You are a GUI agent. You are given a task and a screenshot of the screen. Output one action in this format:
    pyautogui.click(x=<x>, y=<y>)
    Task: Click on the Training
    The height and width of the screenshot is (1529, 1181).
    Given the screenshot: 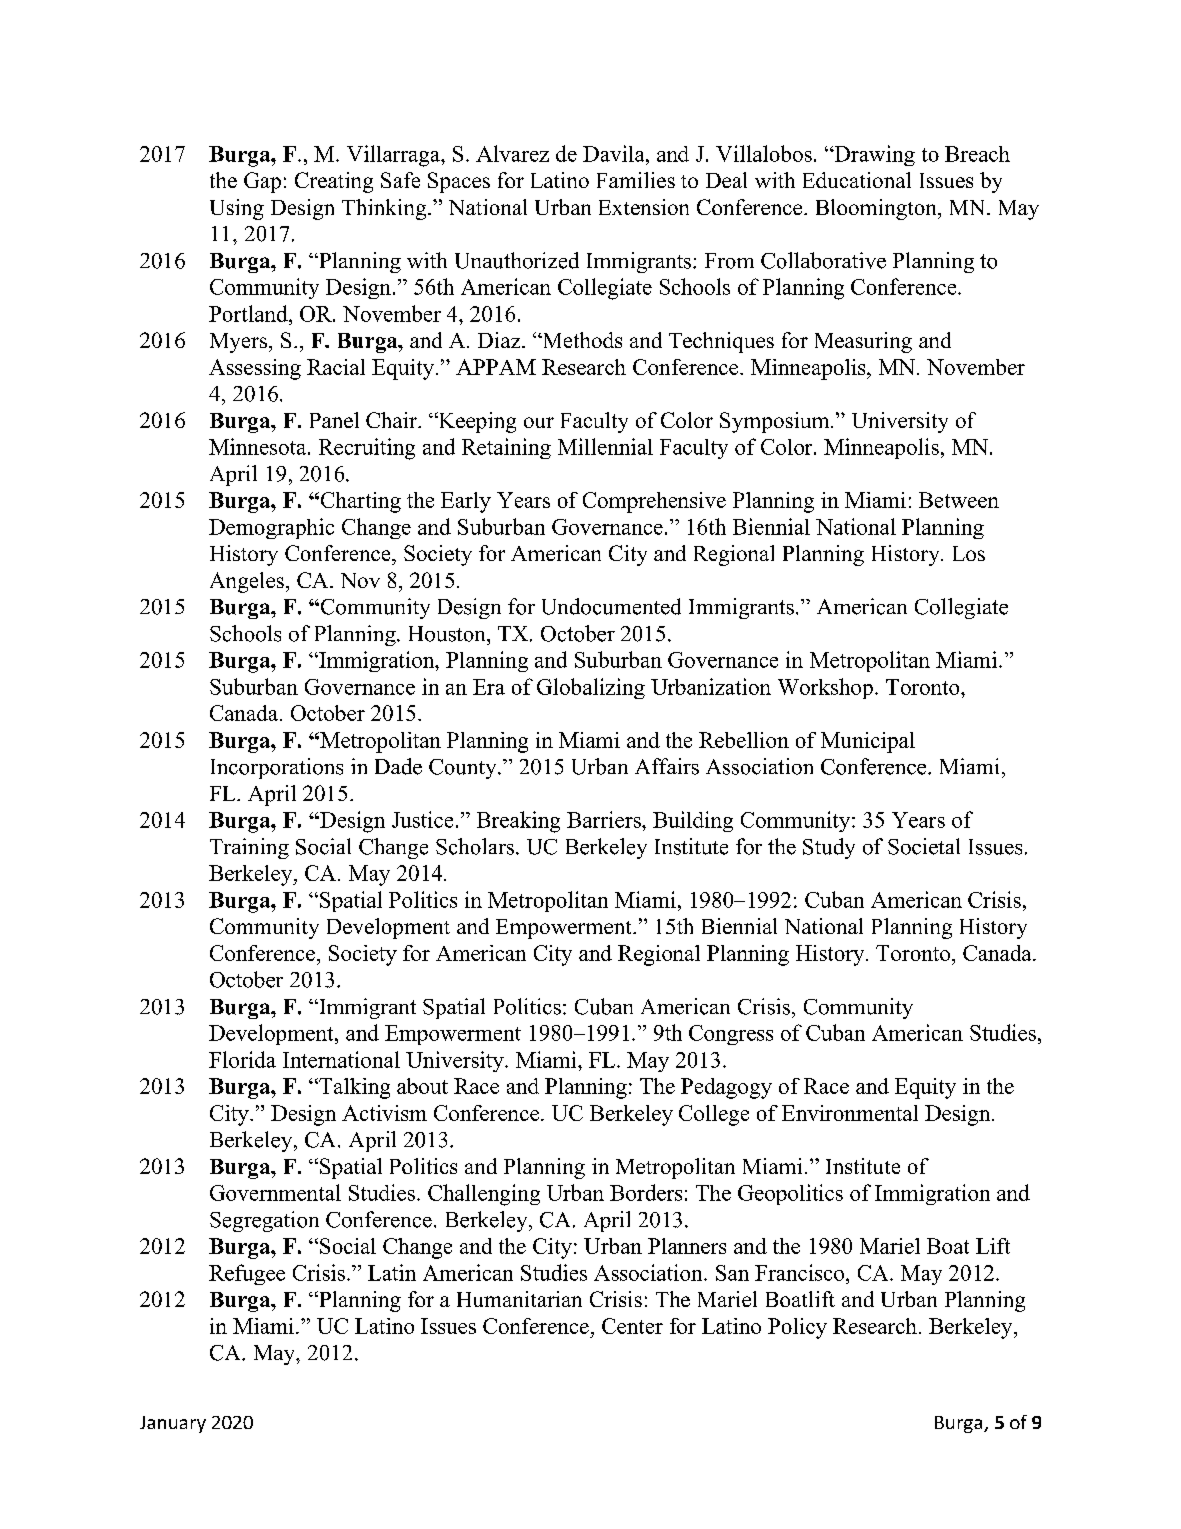 What is the action you would take?
    pyautogui.click(x=249, y=848)
